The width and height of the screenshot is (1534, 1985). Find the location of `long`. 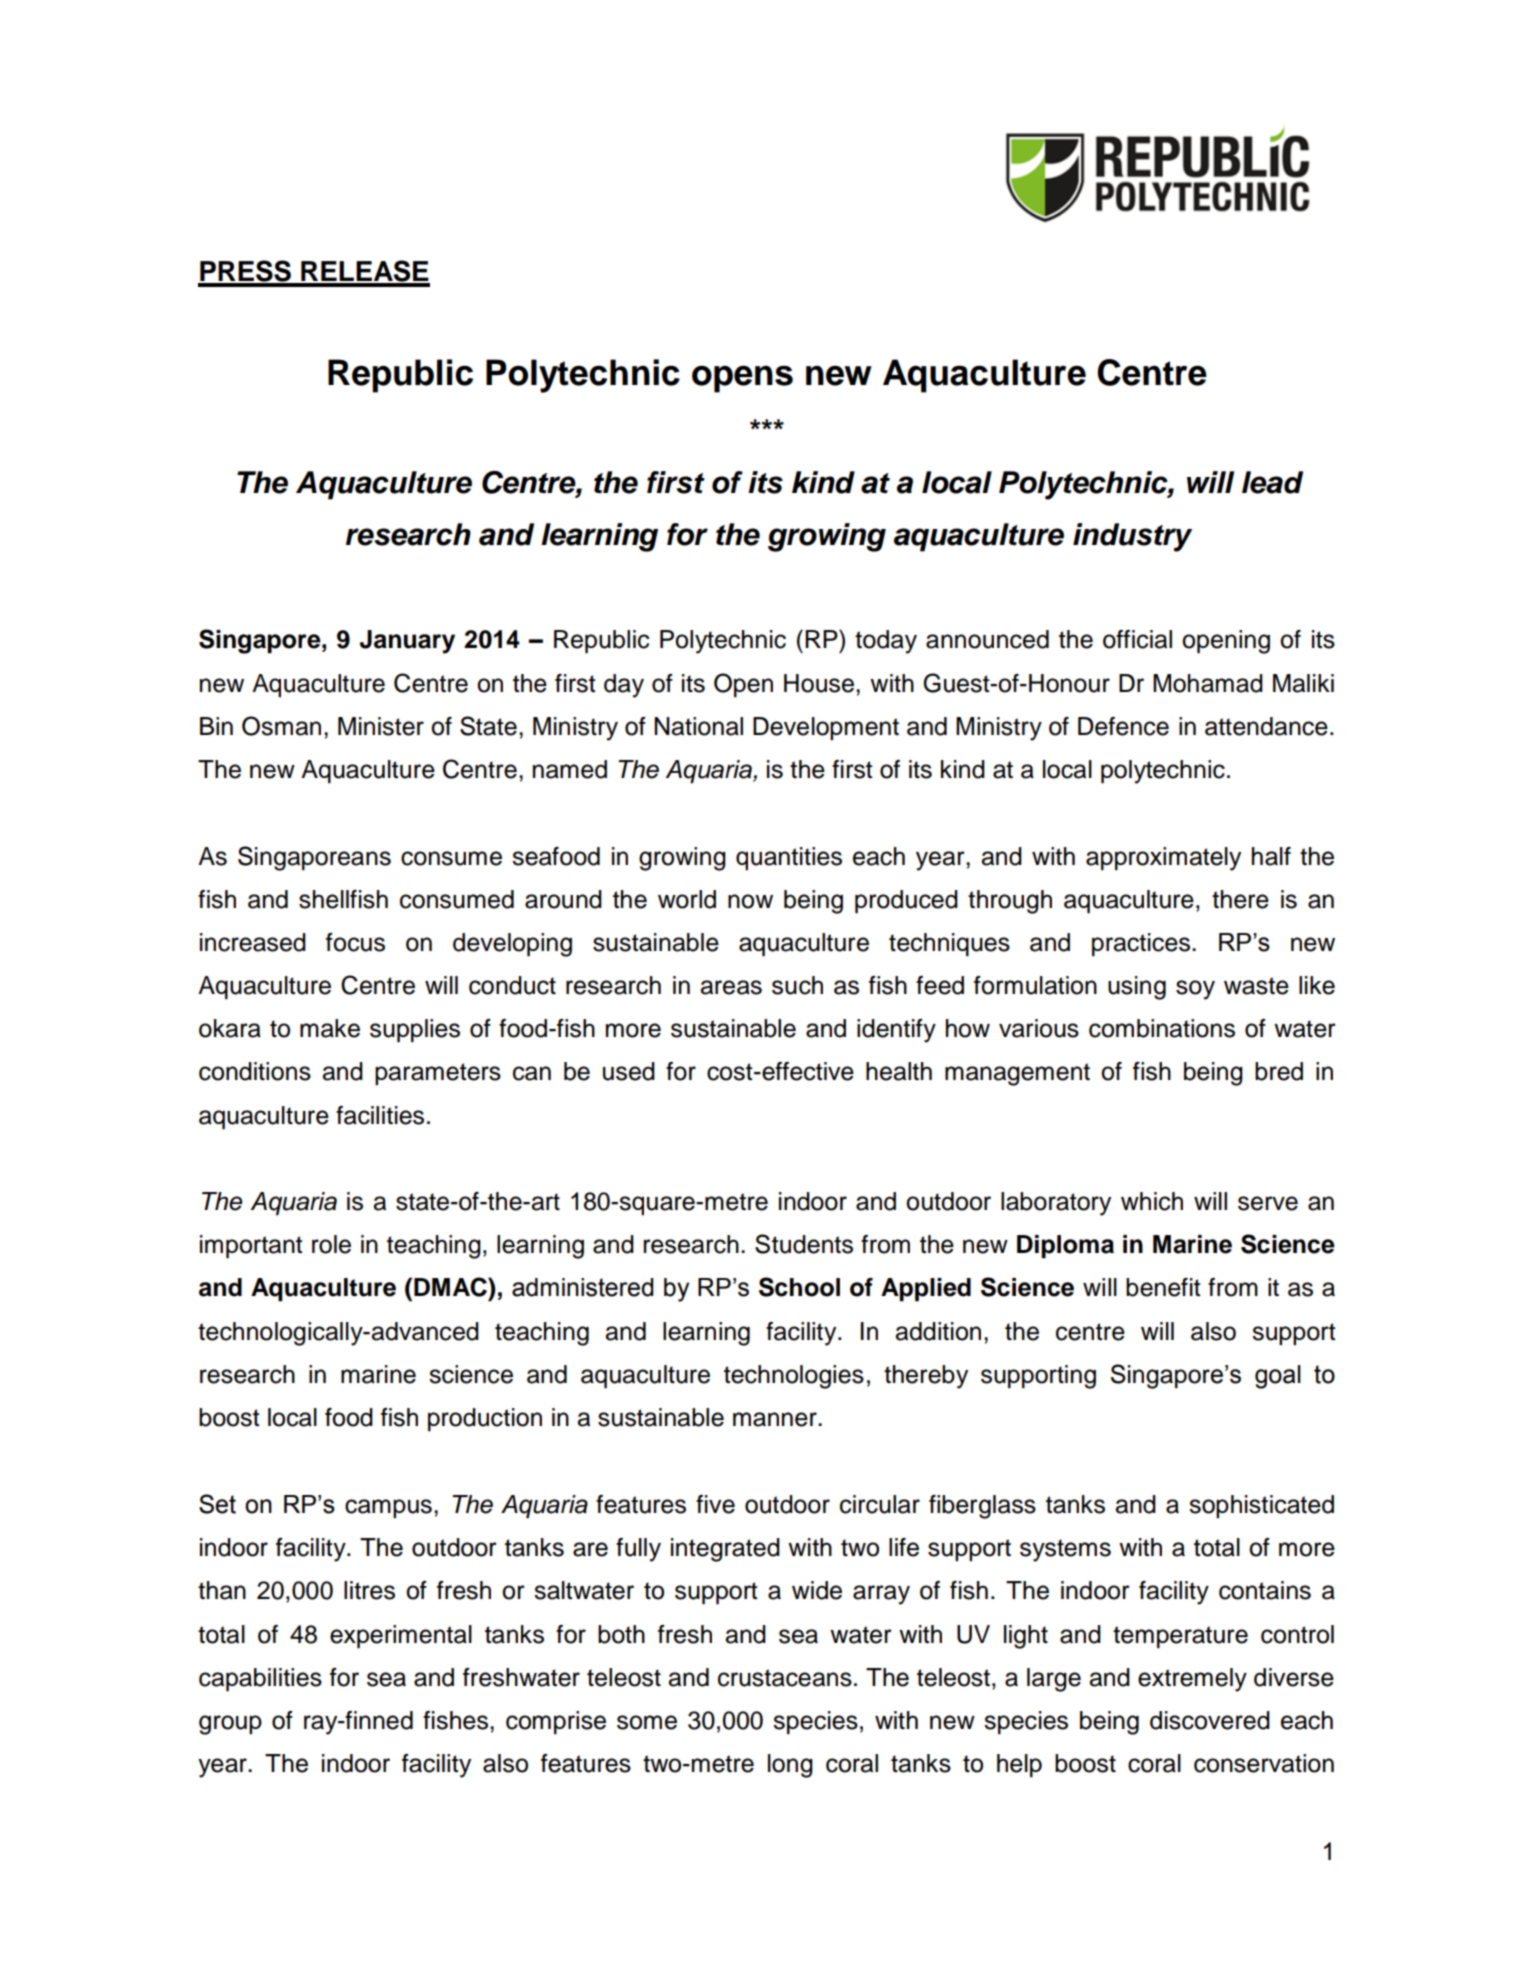

long is located at coordinates (790, 1766).
